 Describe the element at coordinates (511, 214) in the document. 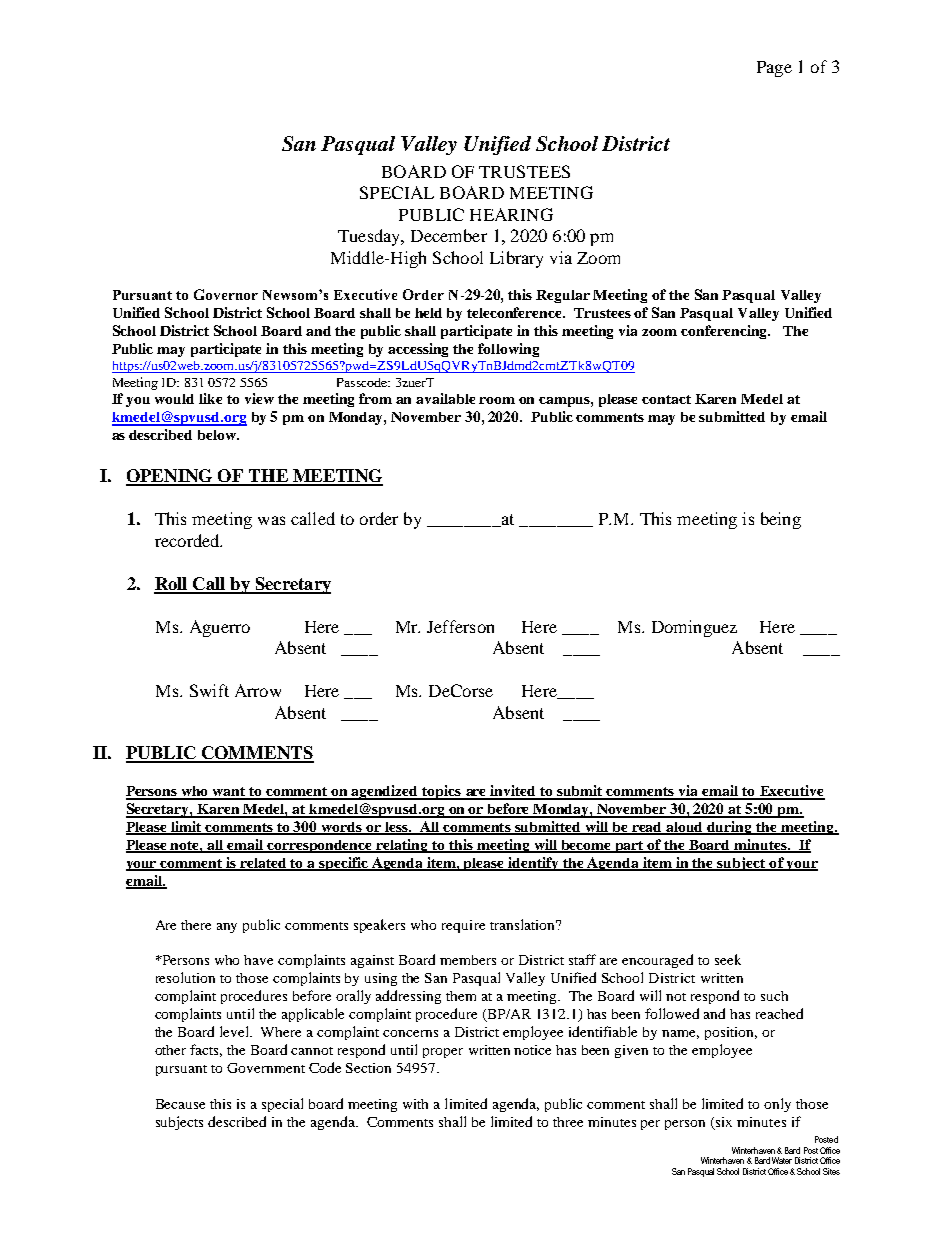

I see `HEARING` at that location.
